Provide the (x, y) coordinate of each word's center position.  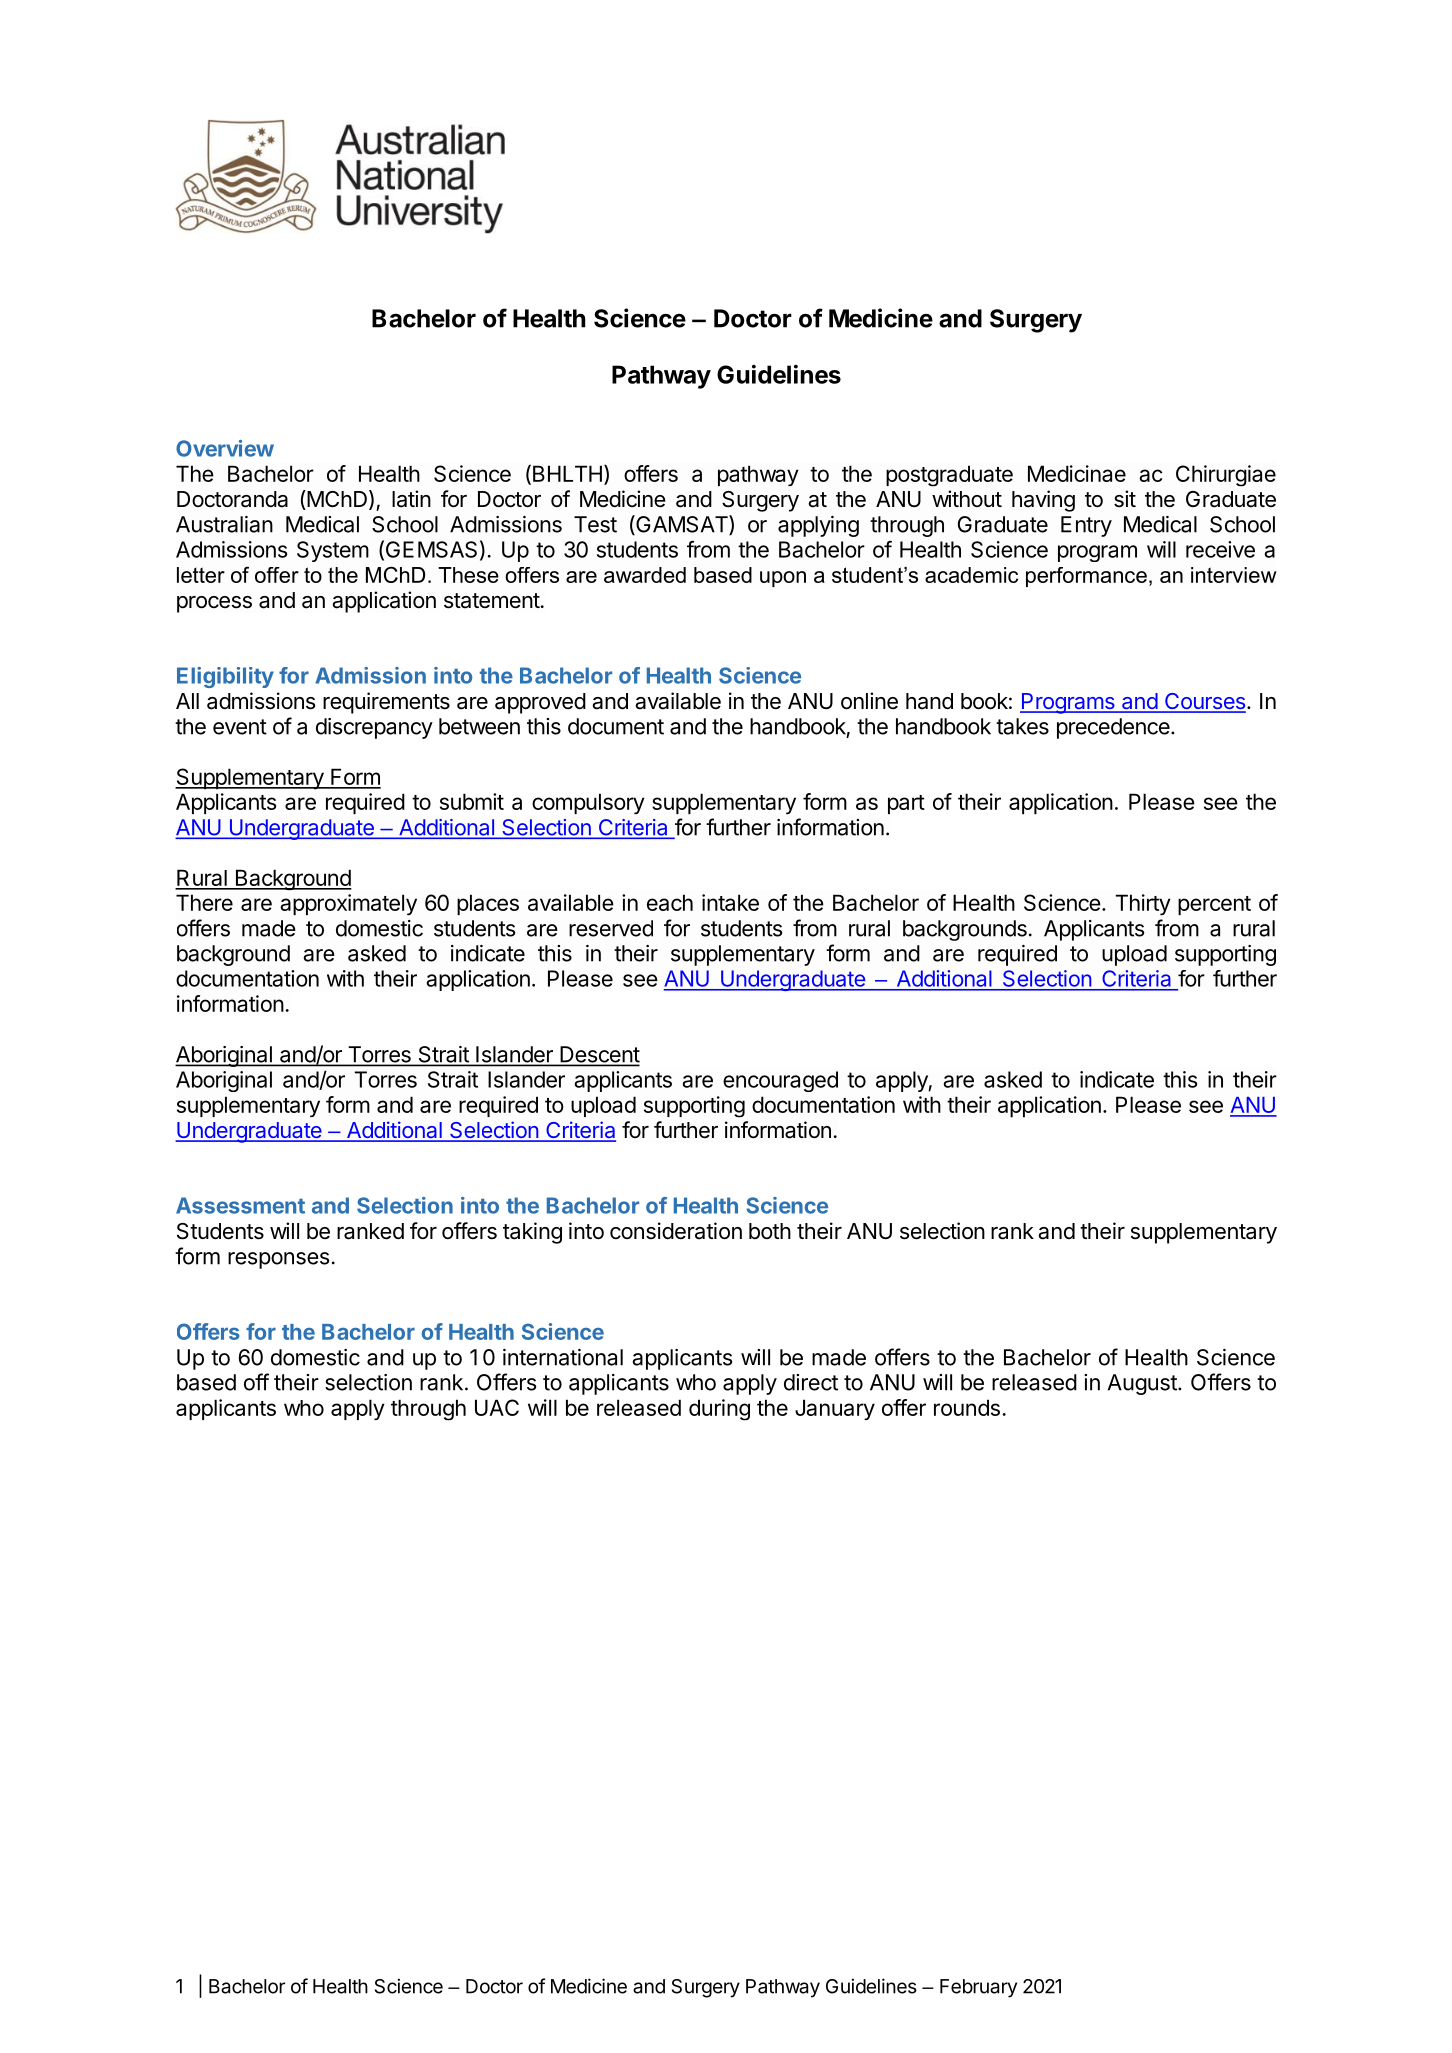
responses (278, 1260)
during (719, 1410)
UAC (497, 1407)
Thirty (1143, 904)
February (978, 1988)
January (835, 1409)
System (333, 551)
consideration (676, 1231)
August (1143, 1384)
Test (595, 524)
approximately (348, 904)
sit (1125, 498)
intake (730, 902)
